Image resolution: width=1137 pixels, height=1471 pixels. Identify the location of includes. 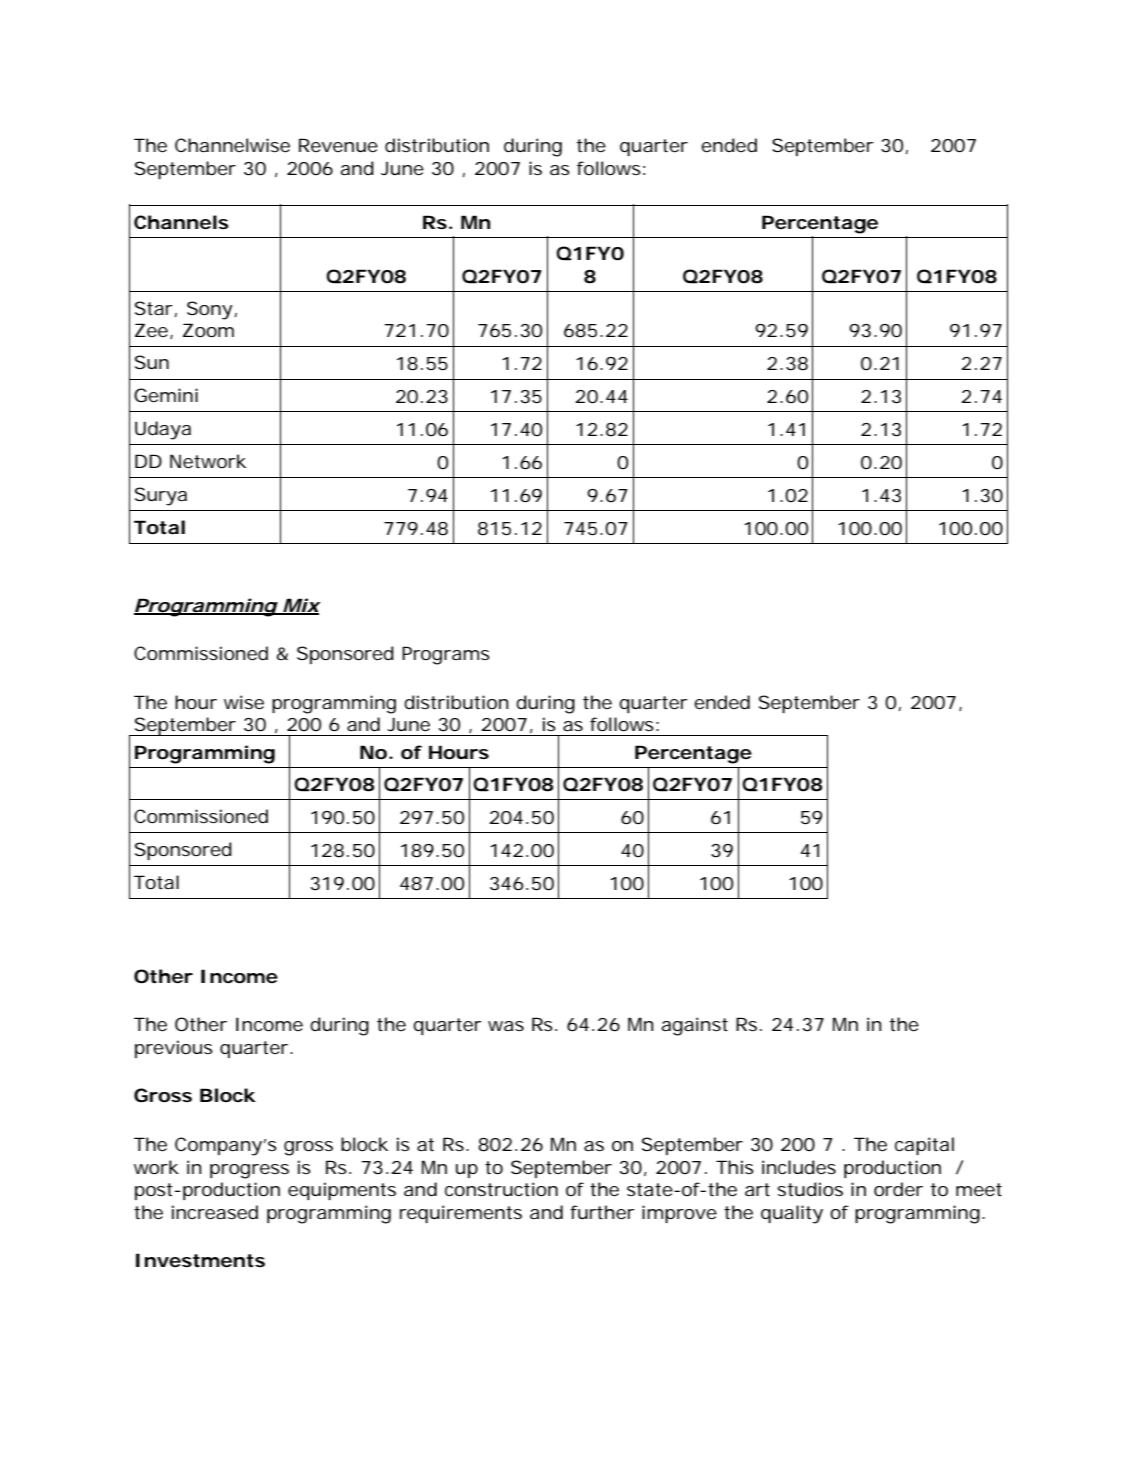
(799, 1167).
